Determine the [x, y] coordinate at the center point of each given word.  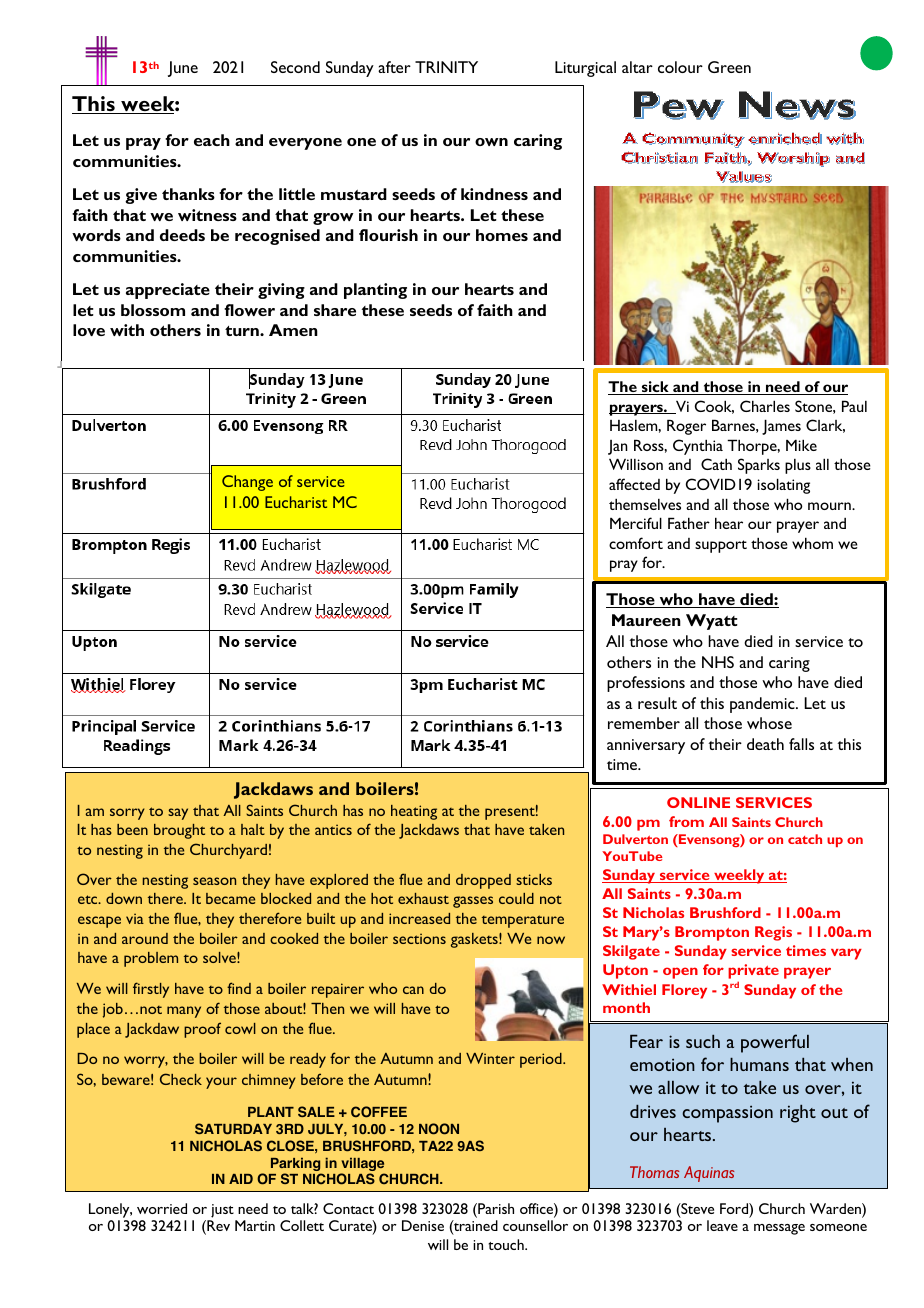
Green [729, 67]
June [183, 69]
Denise [423, 1225]
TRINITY [446, 67]
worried [162, 1208]
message [779, 1229]
